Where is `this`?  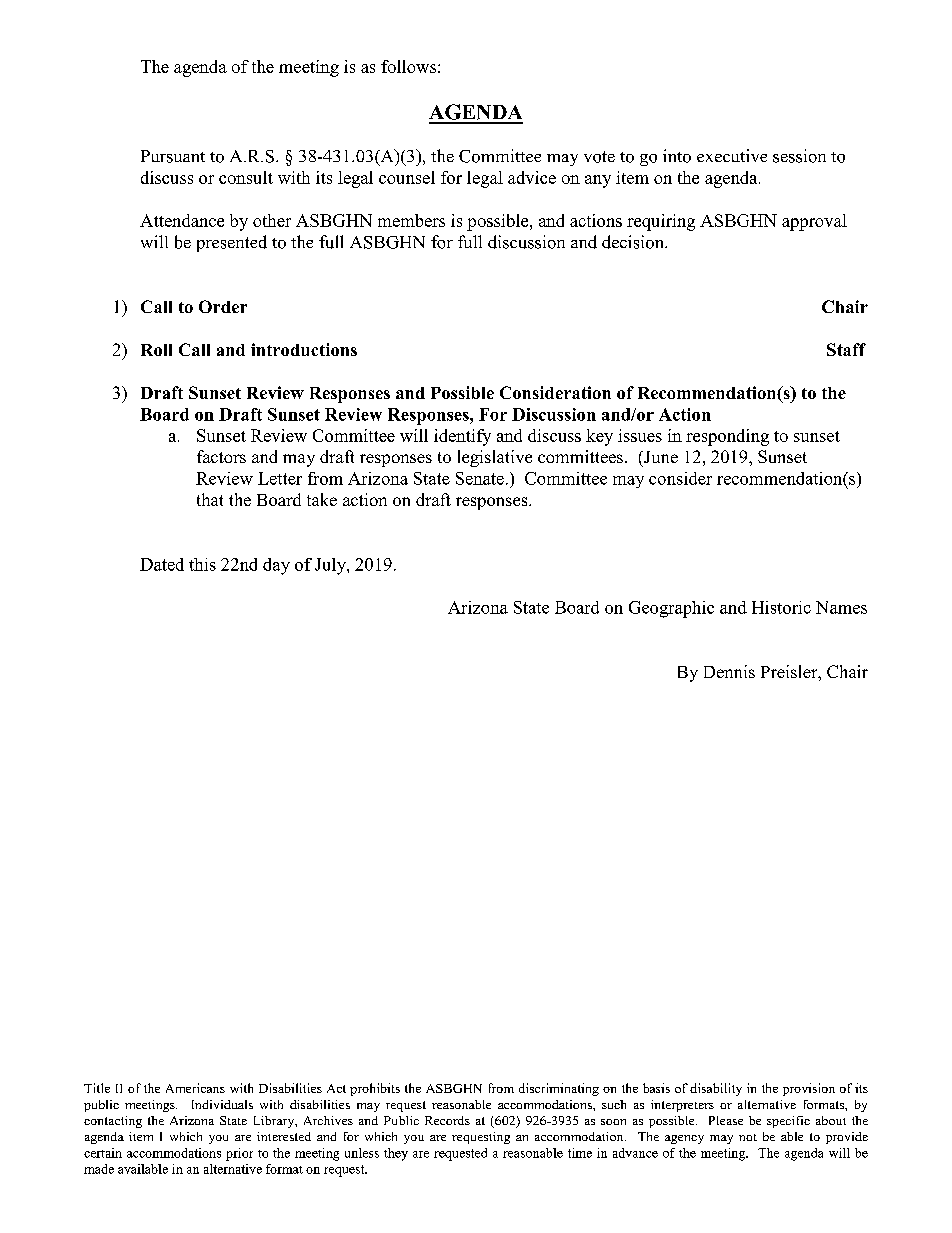
this is located at coordinates (202, 564).
